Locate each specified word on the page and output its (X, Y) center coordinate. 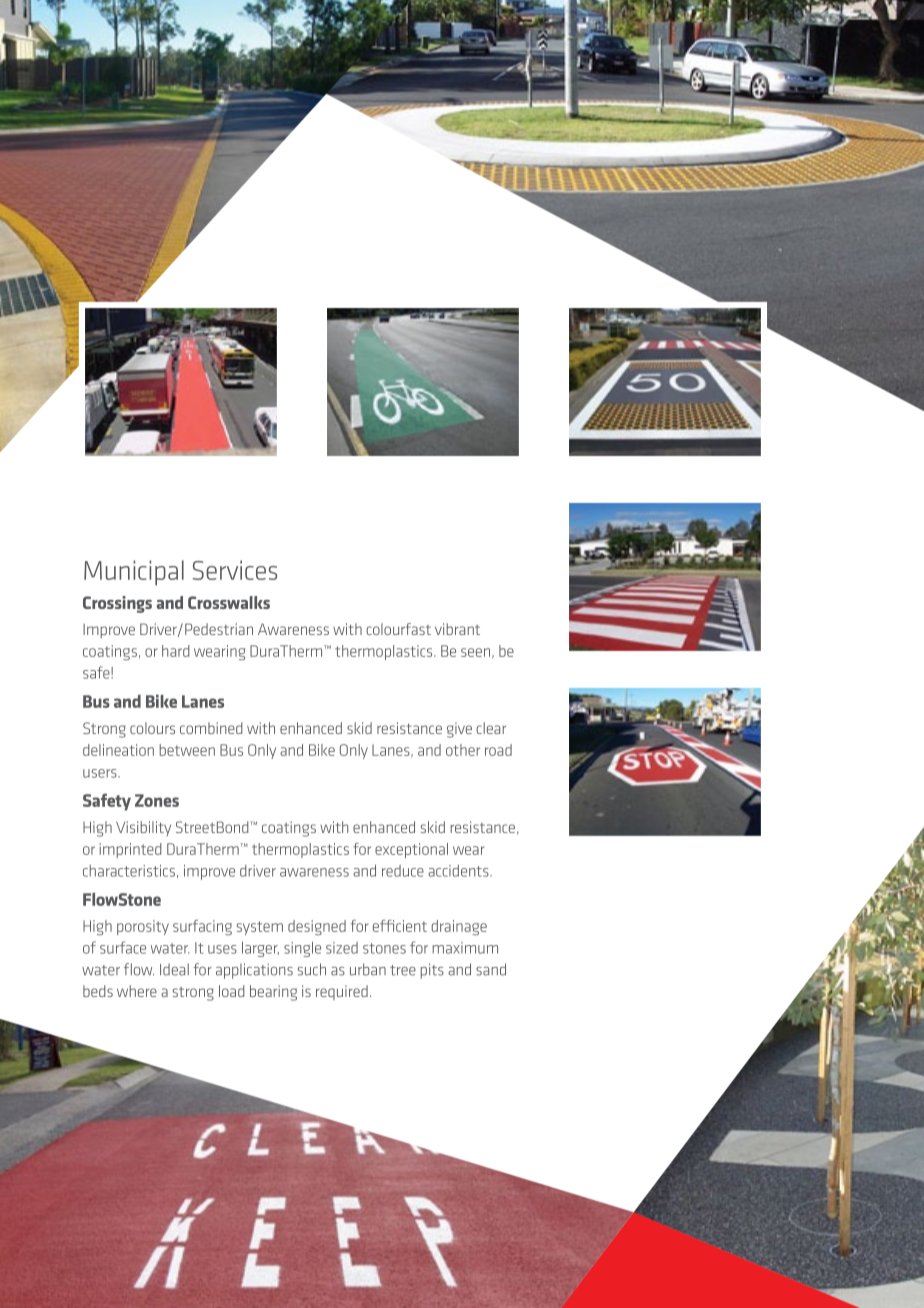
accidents (459, 871)
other (463, 750)
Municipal (134, 573)
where (137, 991)
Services (235, 570)
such (312, 969)
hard (176, 651)
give (459, 730)
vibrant (457, 629)
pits (432, 971)
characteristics (129, 871)
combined (211, 728)
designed (317, 927)
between (187, 750)
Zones (157, 800)
